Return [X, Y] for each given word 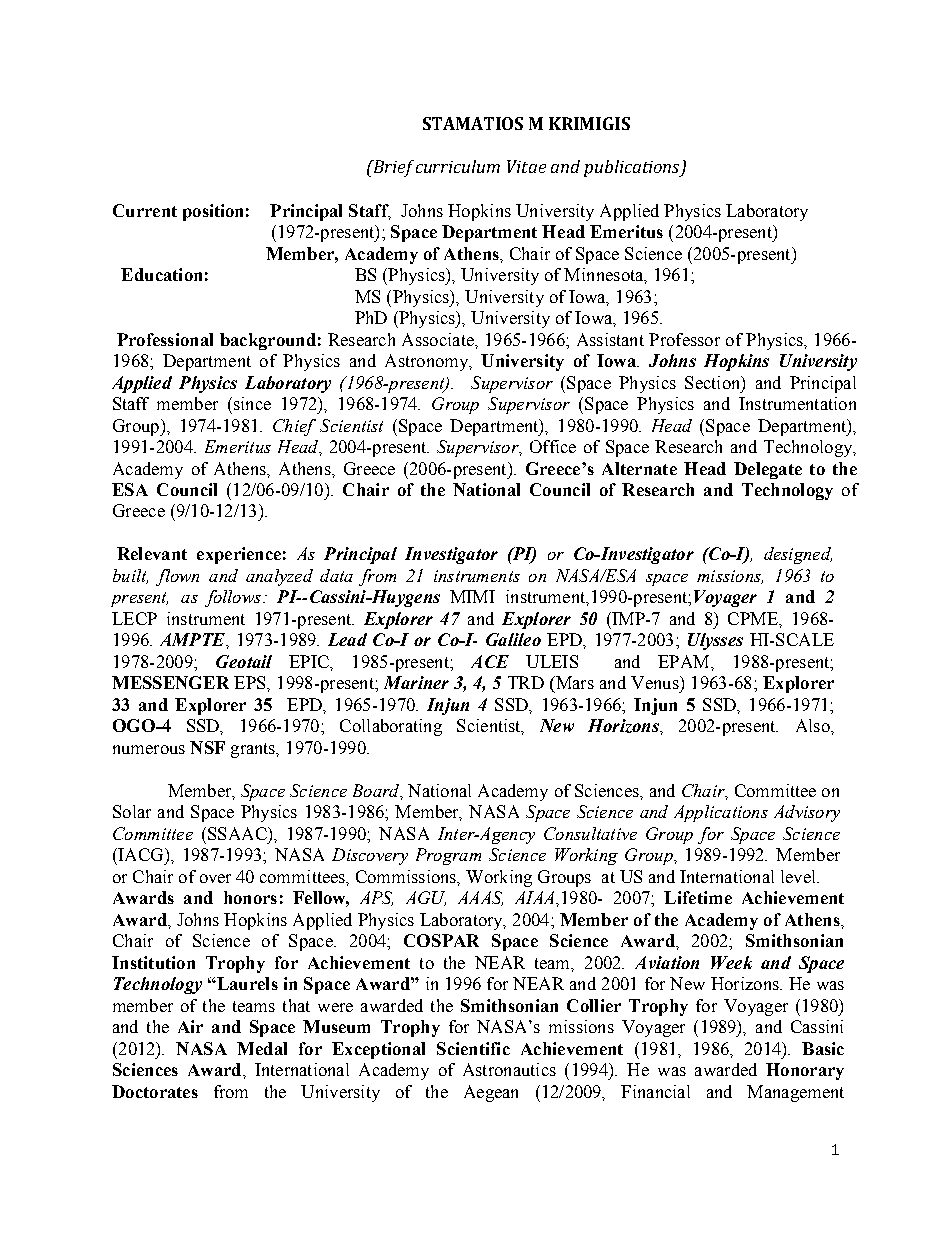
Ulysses [715, 641]
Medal [262, 1048]
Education [161, 274]
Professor [684, 339]
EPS [251, 682]
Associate [439, 339]
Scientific [473, 1048]
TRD [526, 682]
